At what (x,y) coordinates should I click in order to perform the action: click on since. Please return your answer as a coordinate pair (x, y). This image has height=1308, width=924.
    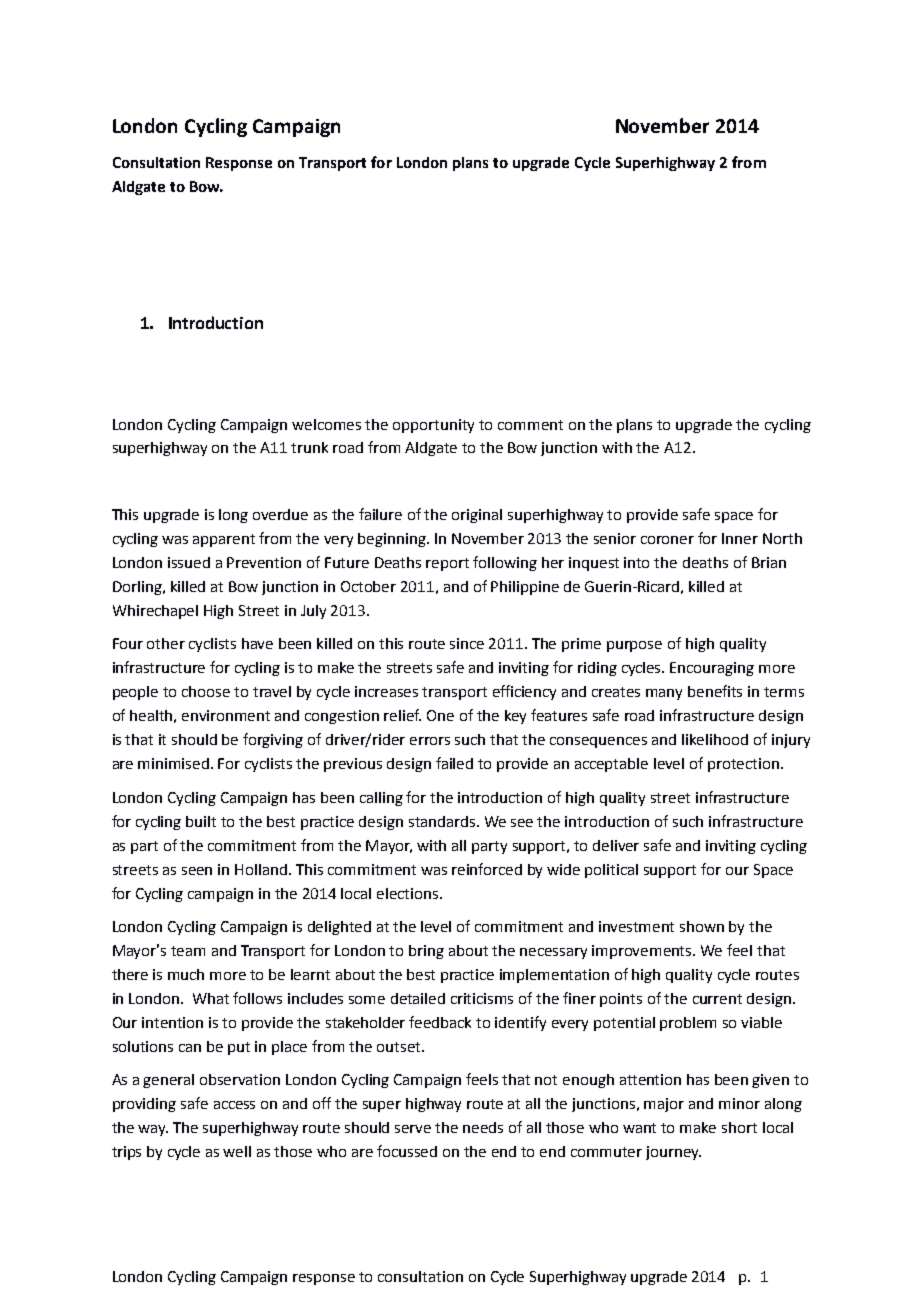
    Looking at the image, I should click on (467, 643).
